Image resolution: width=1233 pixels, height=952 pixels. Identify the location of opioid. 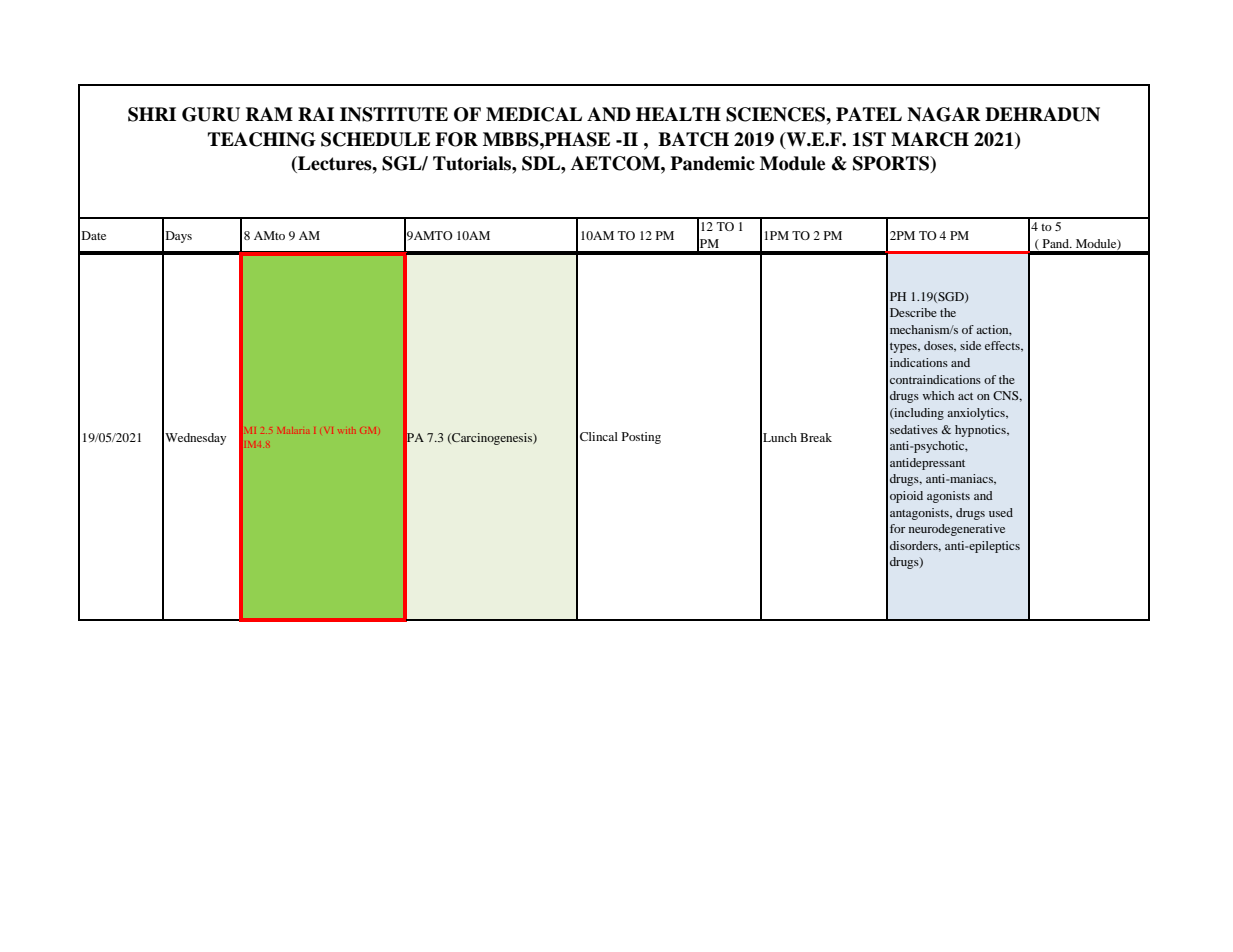
(906, 497).
